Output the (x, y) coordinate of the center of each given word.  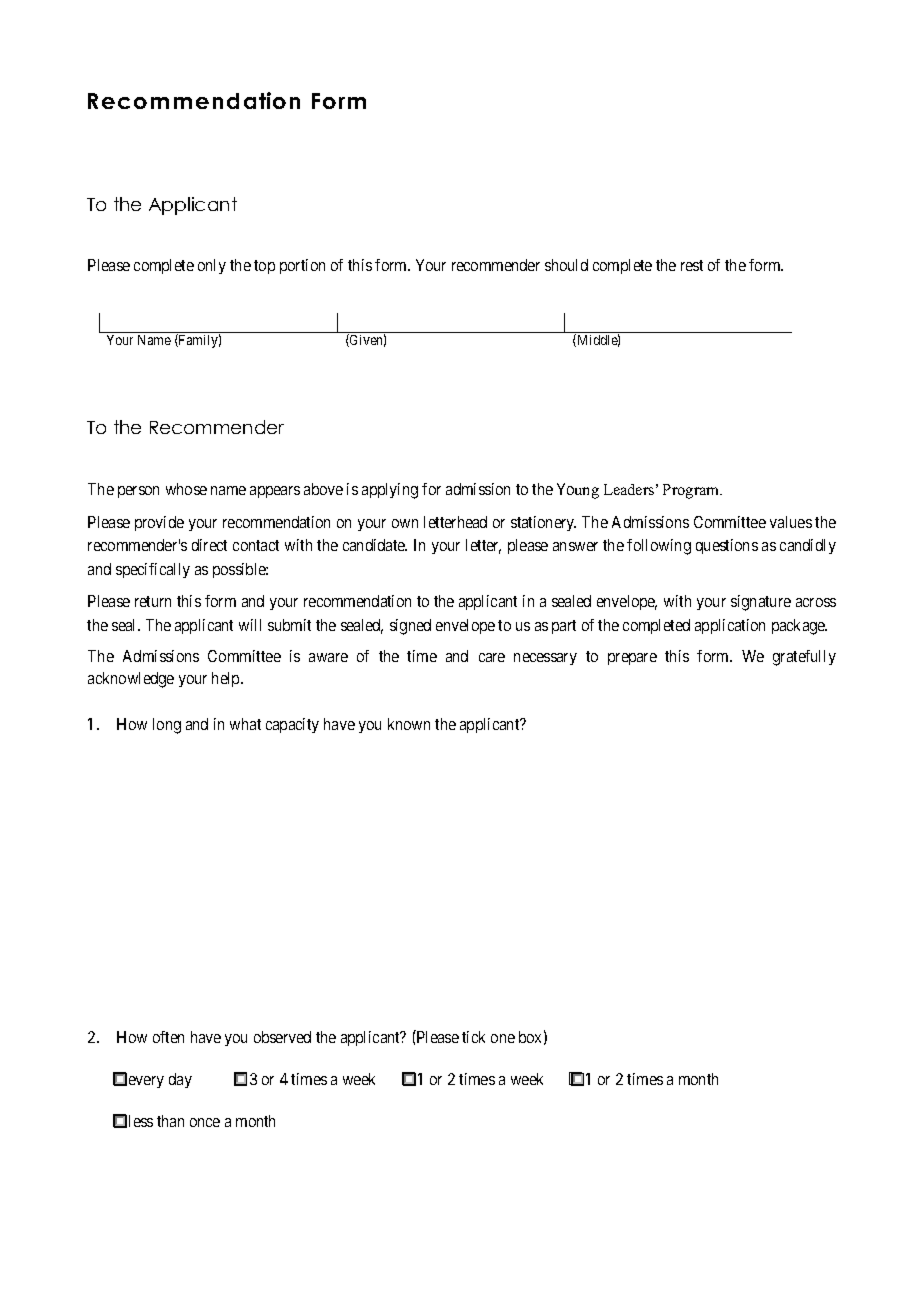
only (212, 266)
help (227, 679)
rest (692, 265)
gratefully (804, 658)
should (566, 265)
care (492, 657)
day (180, 1080)
